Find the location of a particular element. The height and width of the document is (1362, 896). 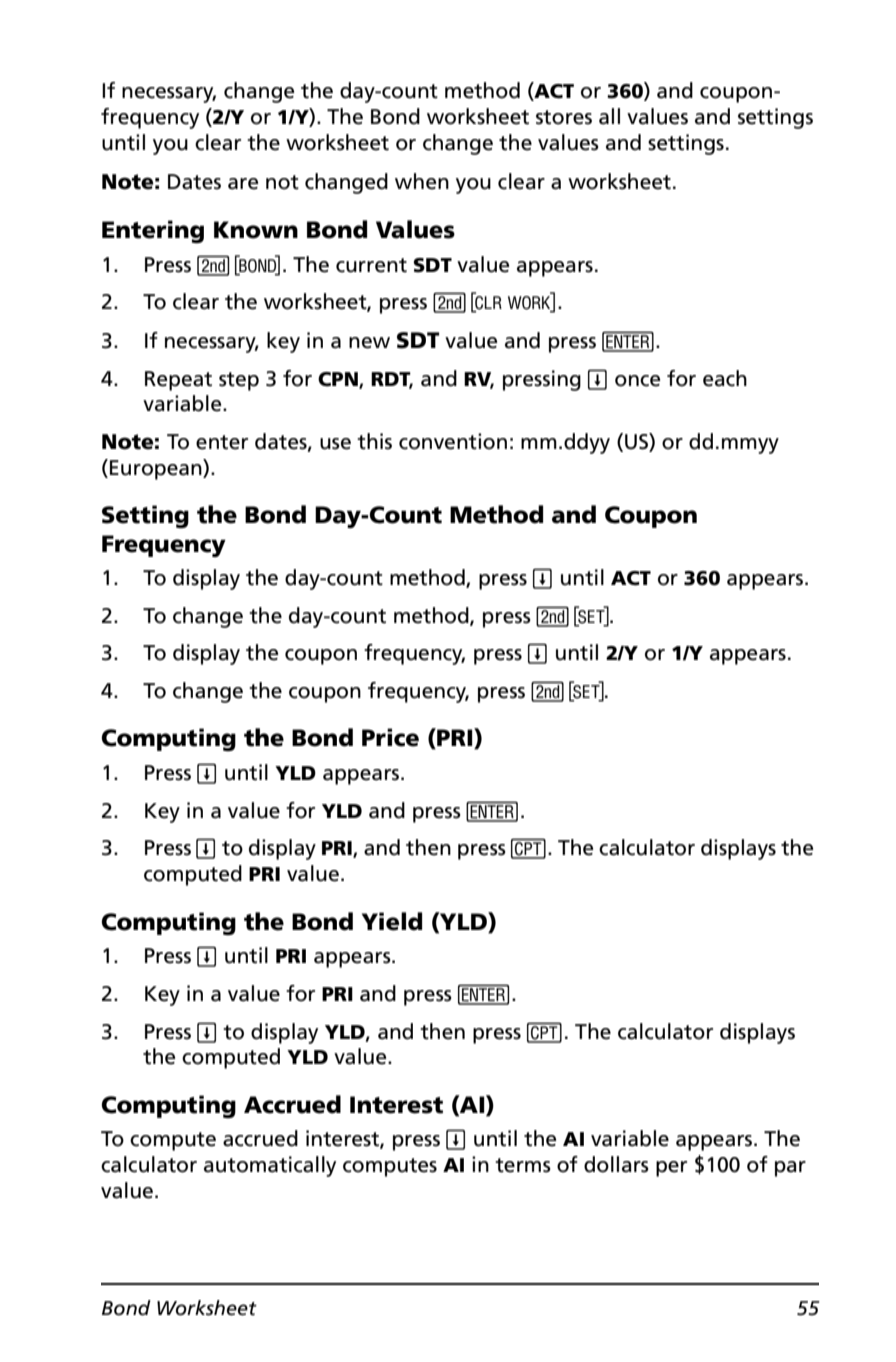

stores is located at coordinates (564, 117).
